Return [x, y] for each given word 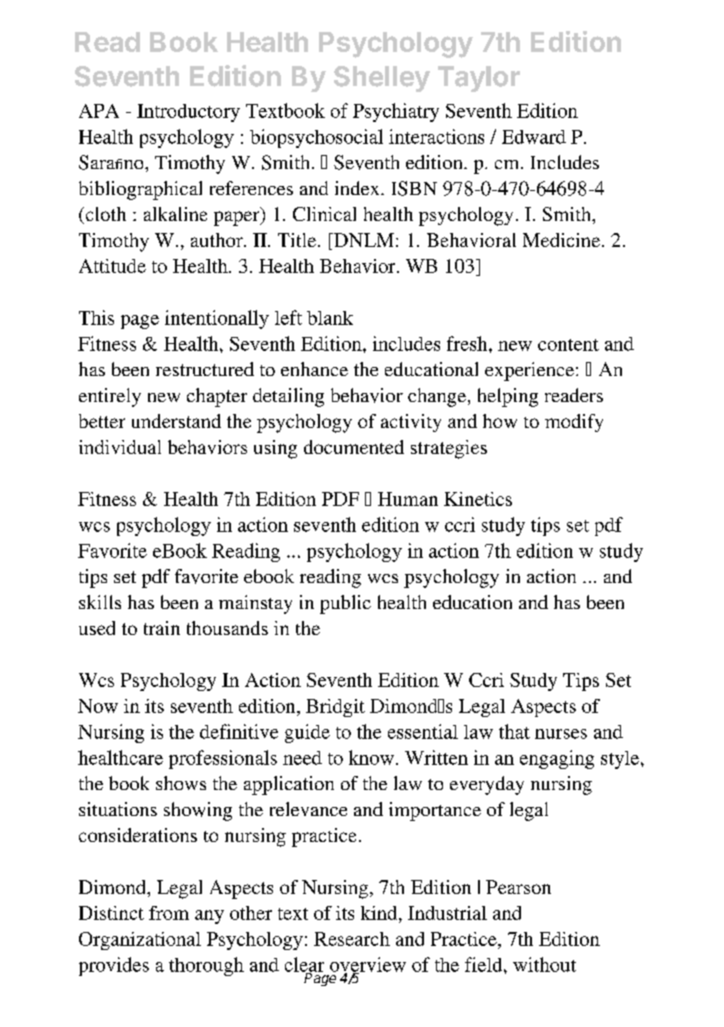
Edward [534, 137]
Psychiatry [396, 112]
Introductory [188, 113]
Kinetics [478, 499]
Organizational [140, 941]
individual [120, 447]
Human [408, 499]
